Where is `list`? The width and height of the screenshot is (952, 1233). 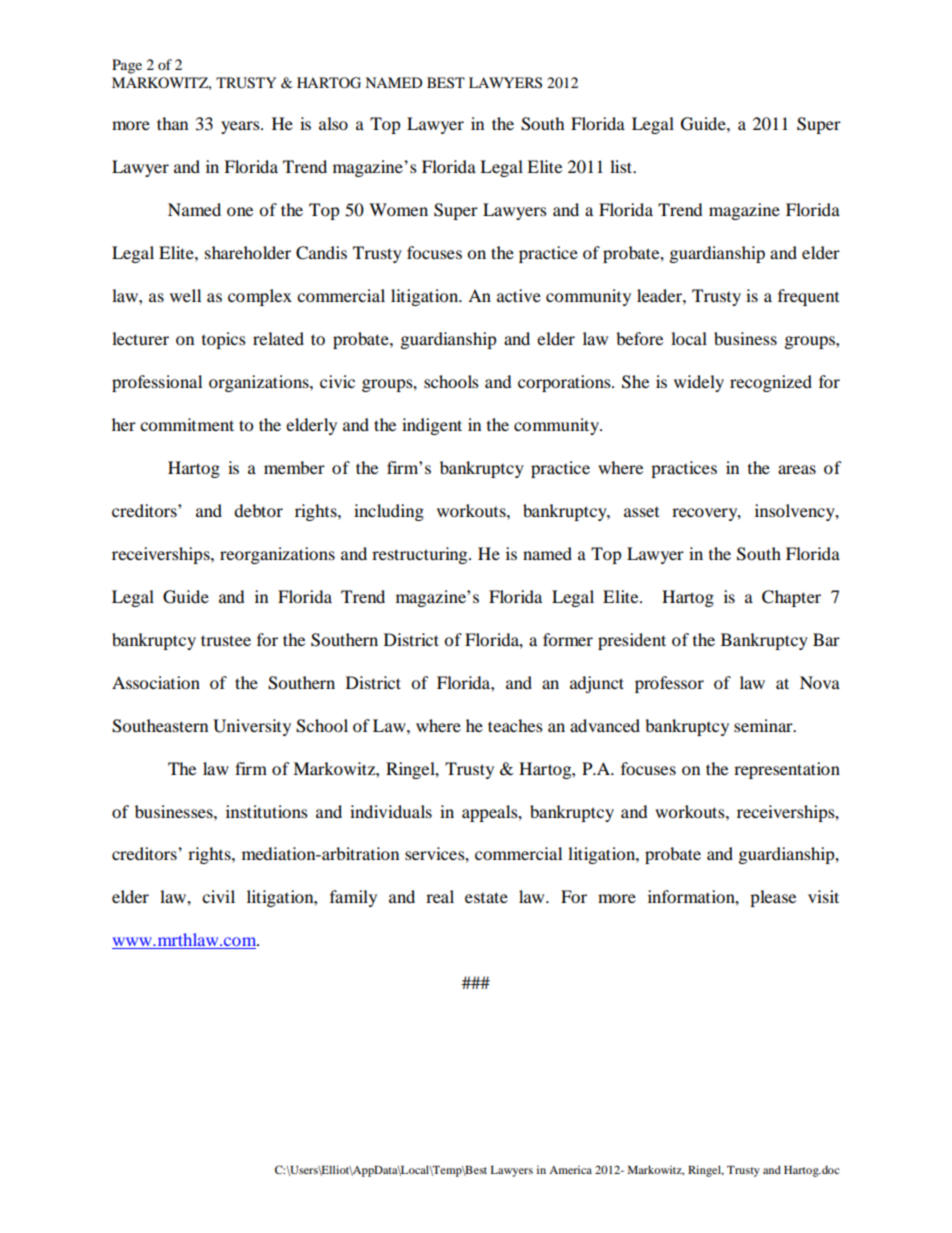 list is located at coordinates (622, 166).
